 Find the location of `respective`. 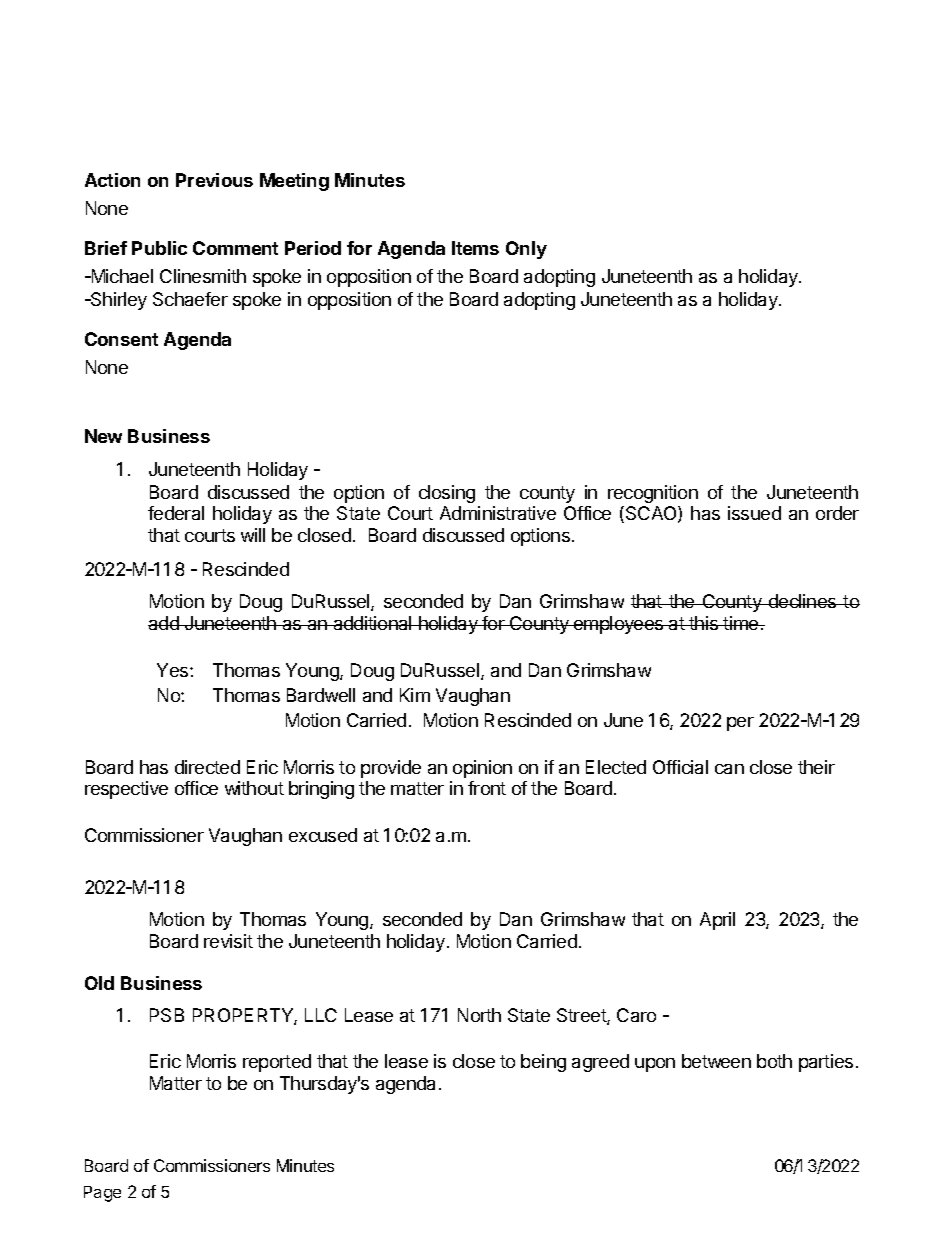

respective is located at coordinates (126, 790).
